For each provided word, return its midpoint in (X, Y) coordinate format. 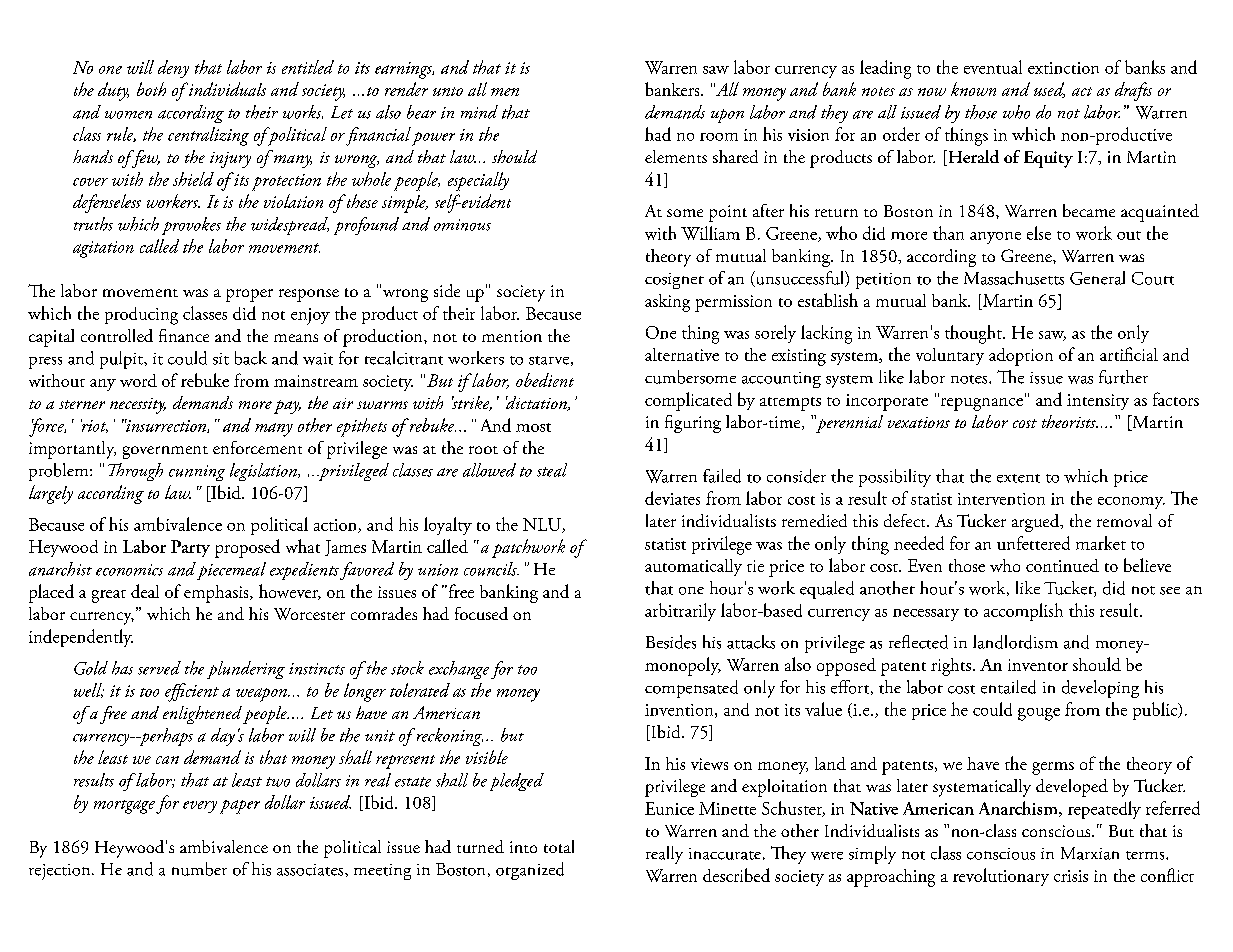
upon (727, 116)
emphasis (217, 594)
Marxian (1090, 853)
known (973, 89)
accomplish (1023, 612)
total (559, 846)
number (199, 869)
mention (512, 336)
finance (184, 335)
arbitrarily (680, 612)
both (151, 89)
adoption (1021, 357)
